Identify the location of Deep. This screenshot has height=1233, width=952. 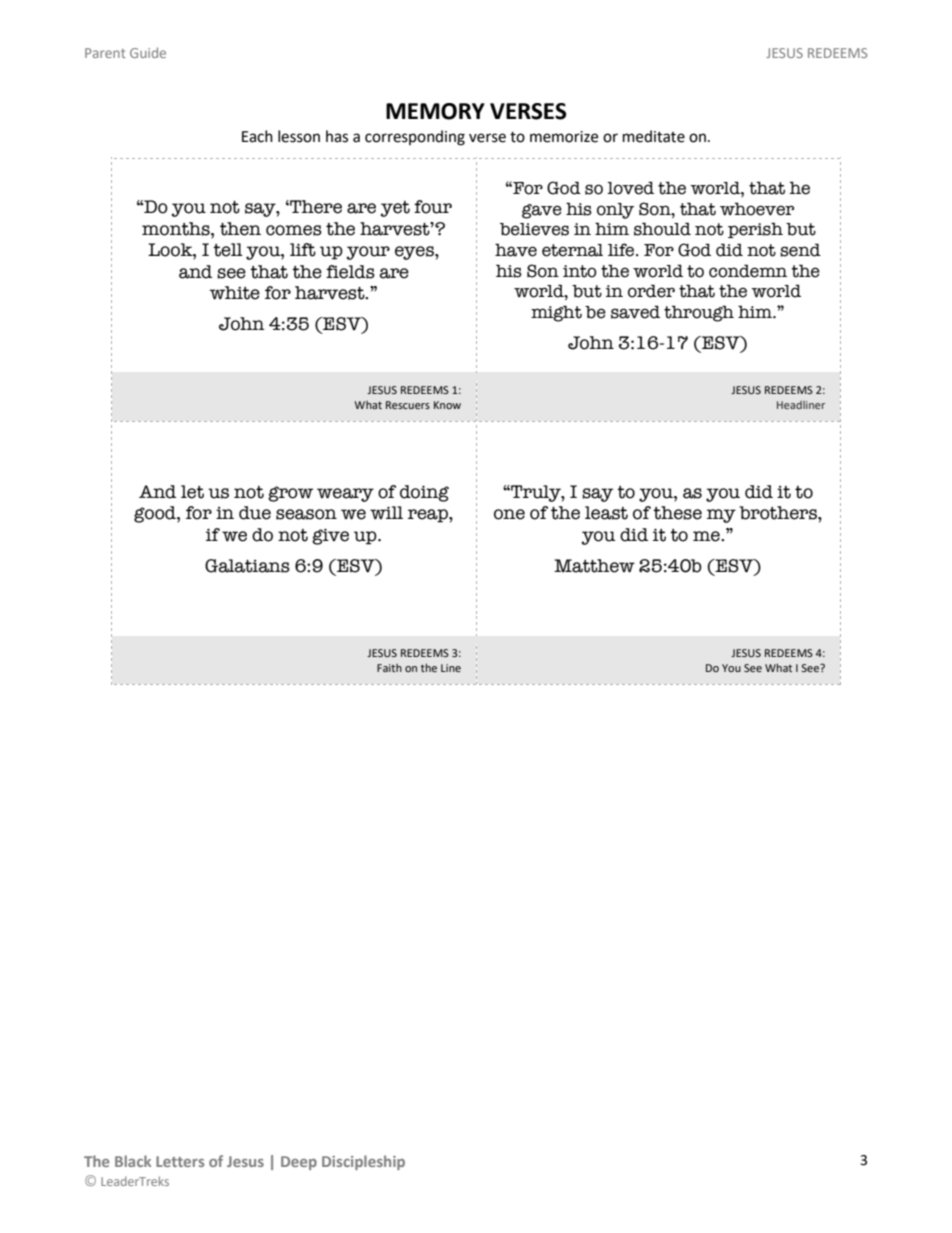
(299, 1163).
